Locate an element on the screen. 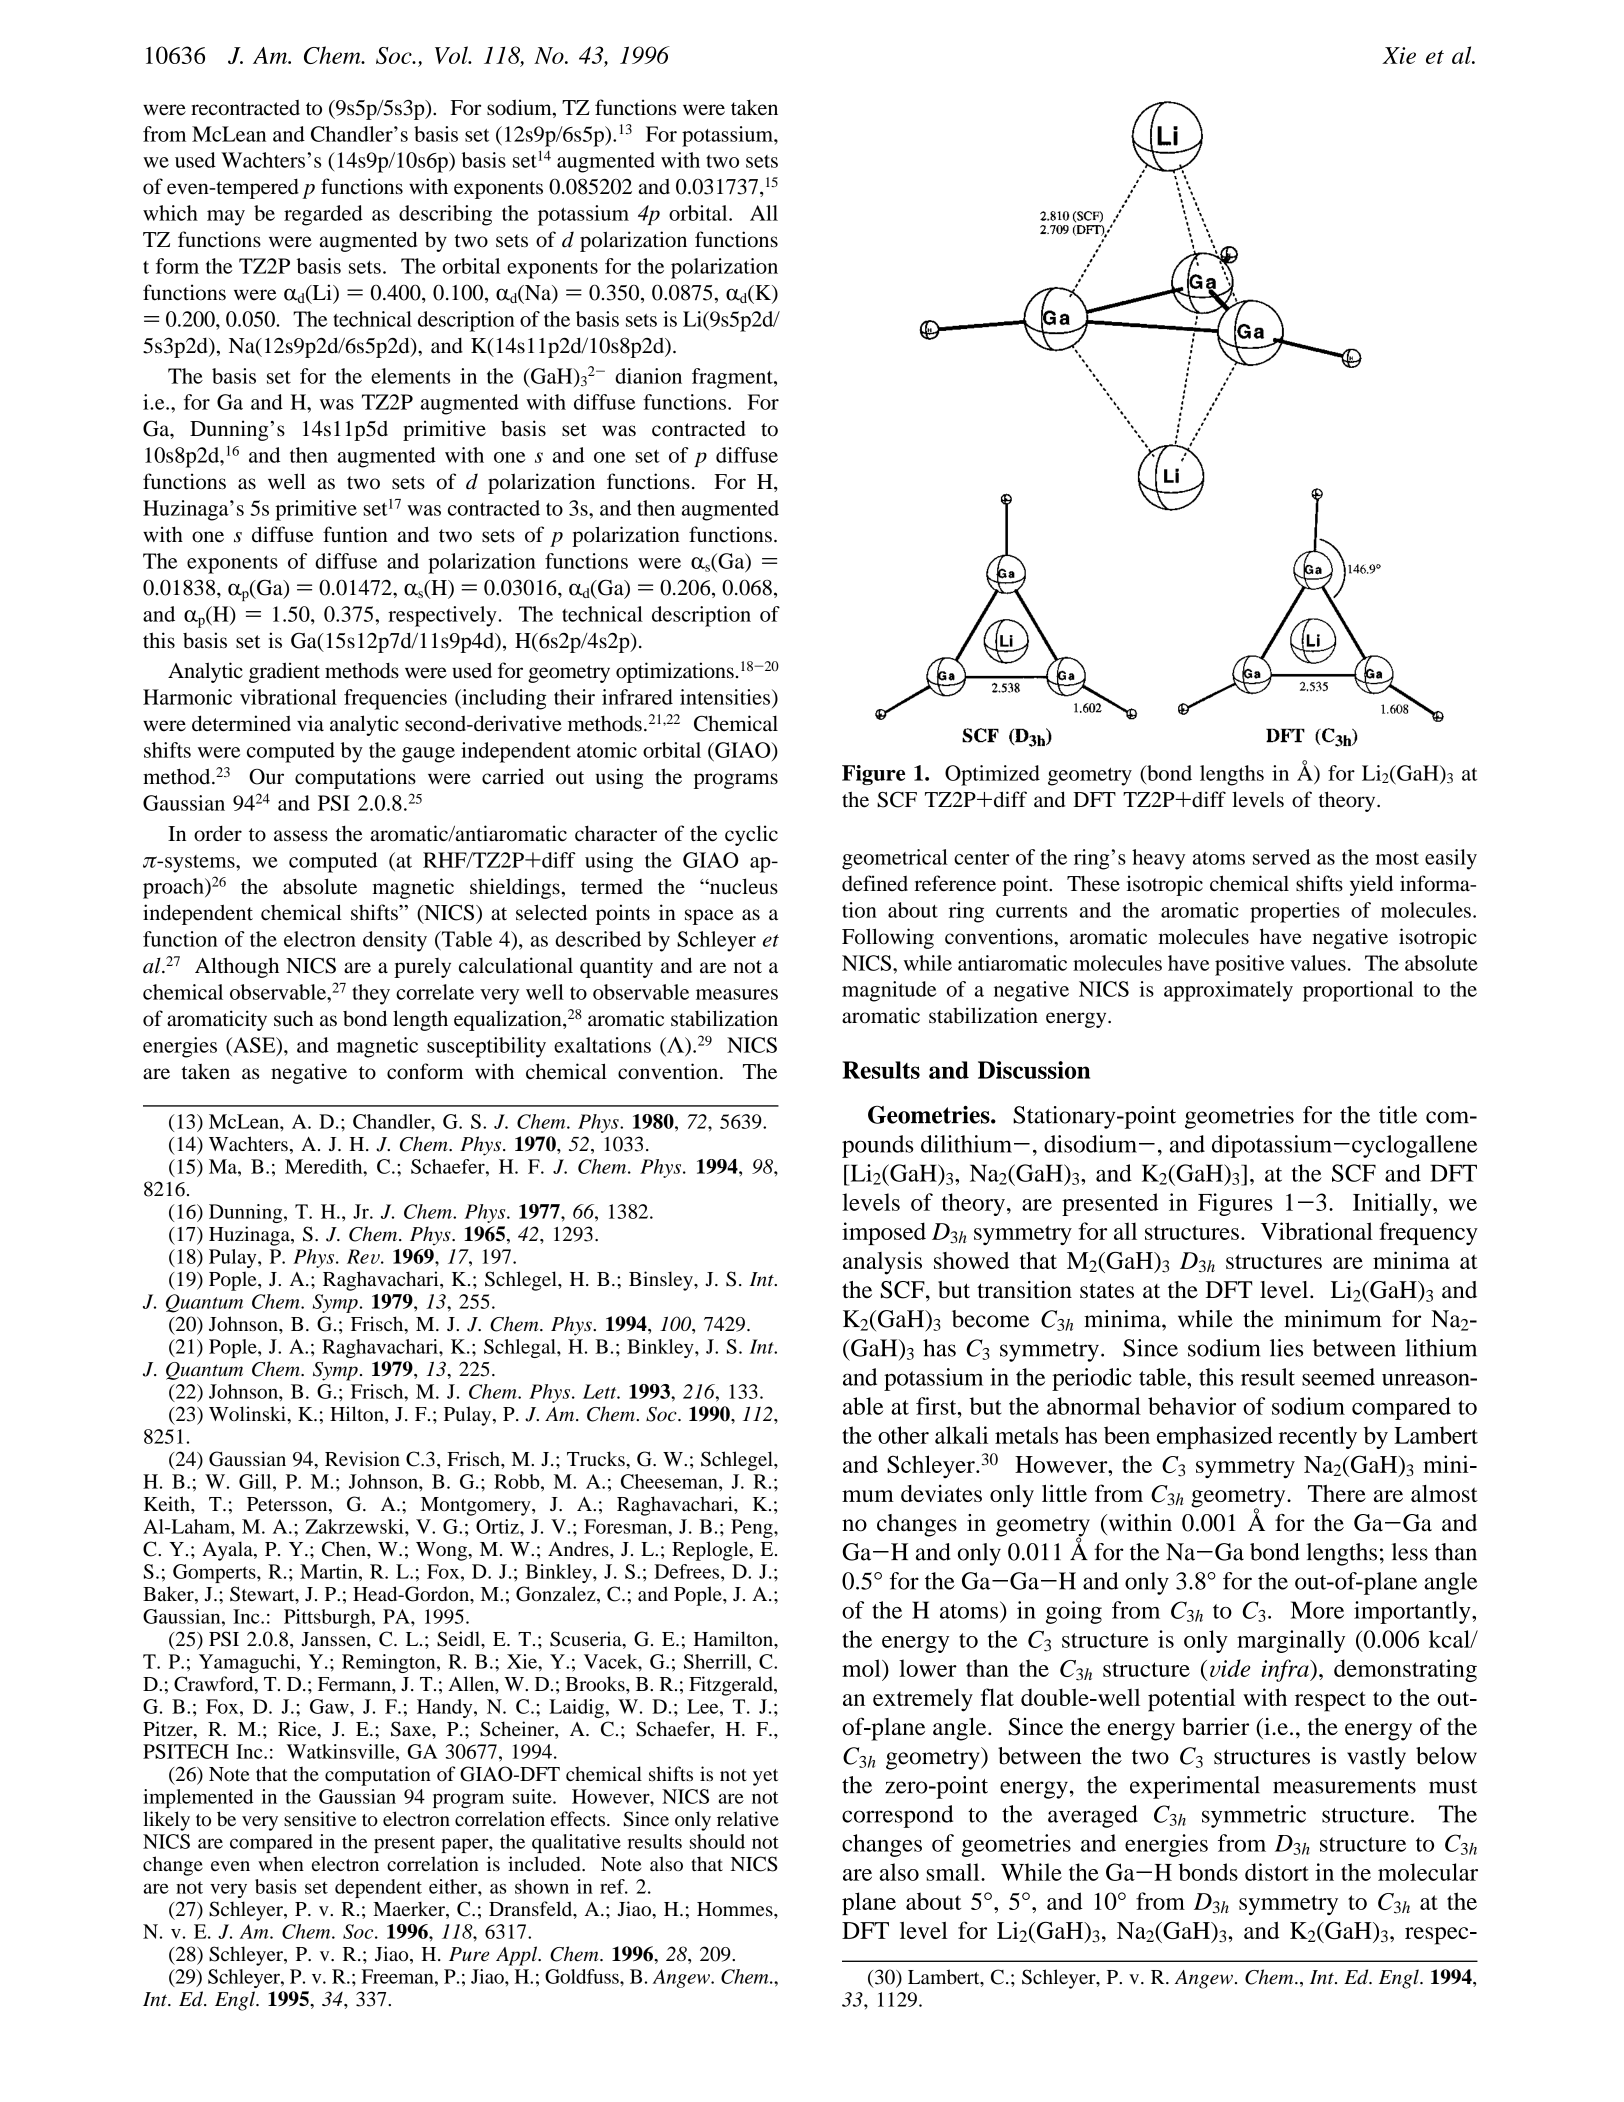 Image resolution: width=1624 pixels, height=2102 pixels. should is located at coordinates (717, 1841).
